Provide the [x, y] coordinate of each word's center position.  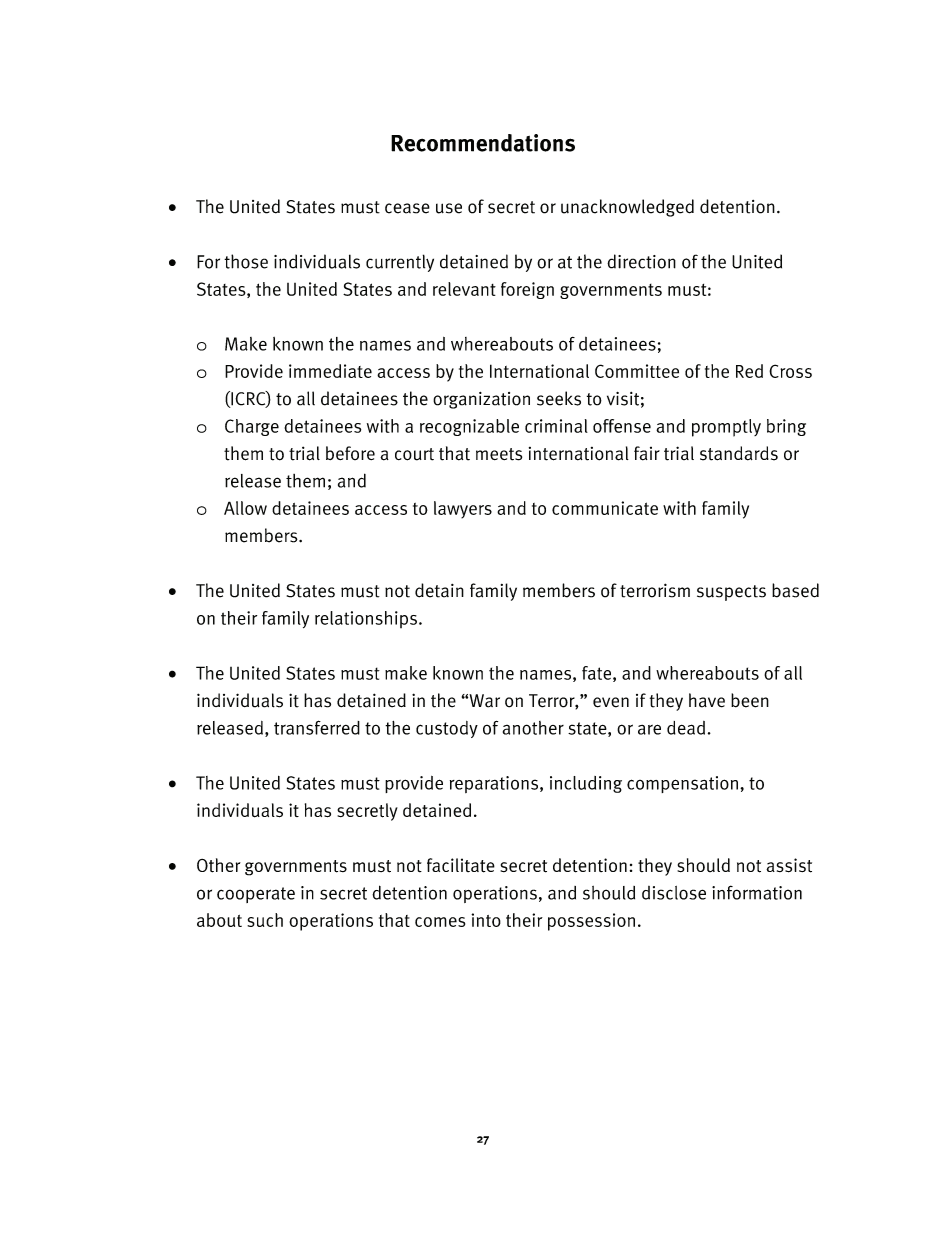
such [265, 920]
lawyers [463, 510]
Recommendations [483, 143]
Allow [245, 508]
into [486, 920]
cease [407, 208]
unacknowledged [627, 208]
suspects [731, 593]
